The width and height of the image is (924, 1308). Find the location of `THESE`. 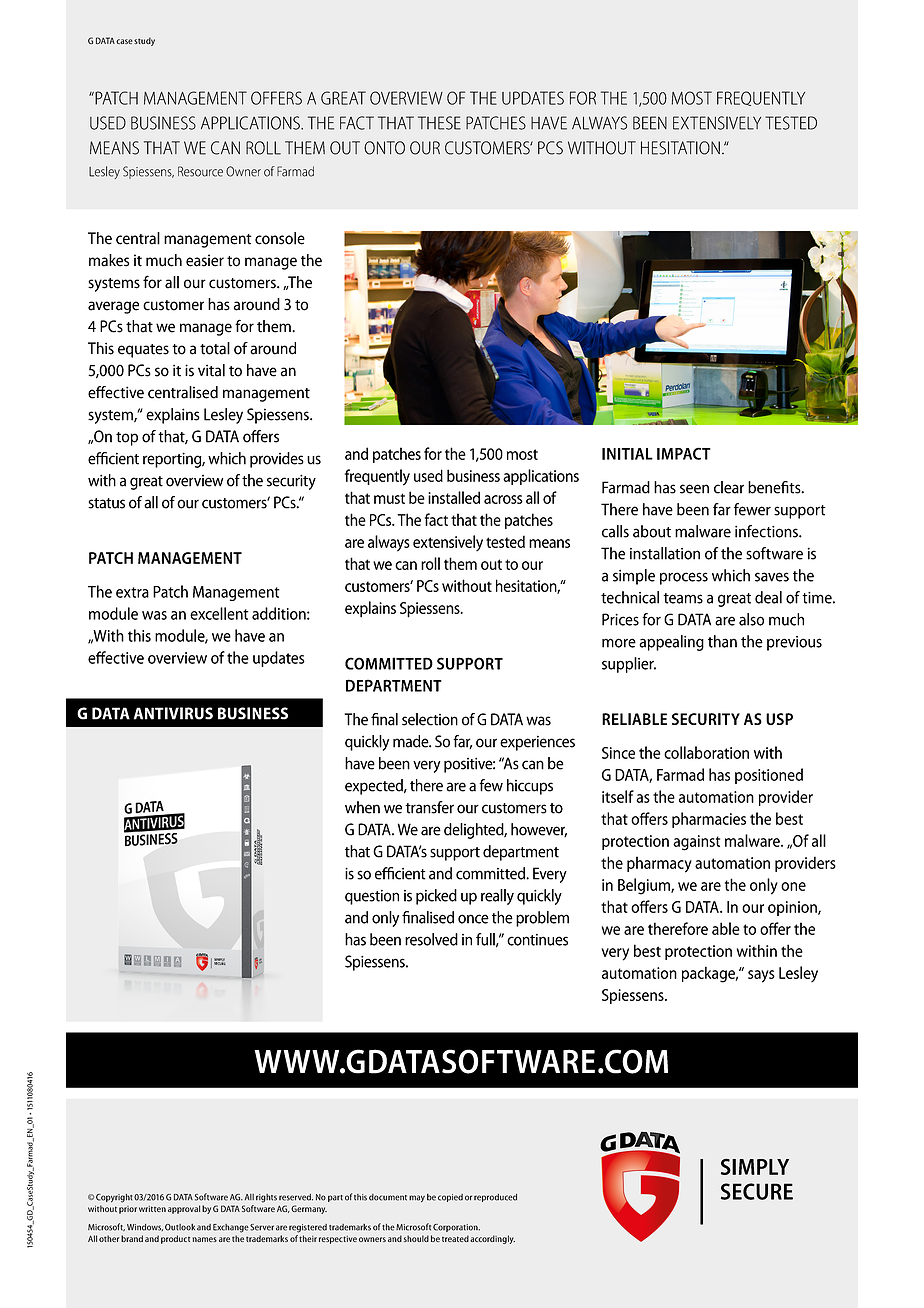

THESE is located at coordinates (439, 123).
